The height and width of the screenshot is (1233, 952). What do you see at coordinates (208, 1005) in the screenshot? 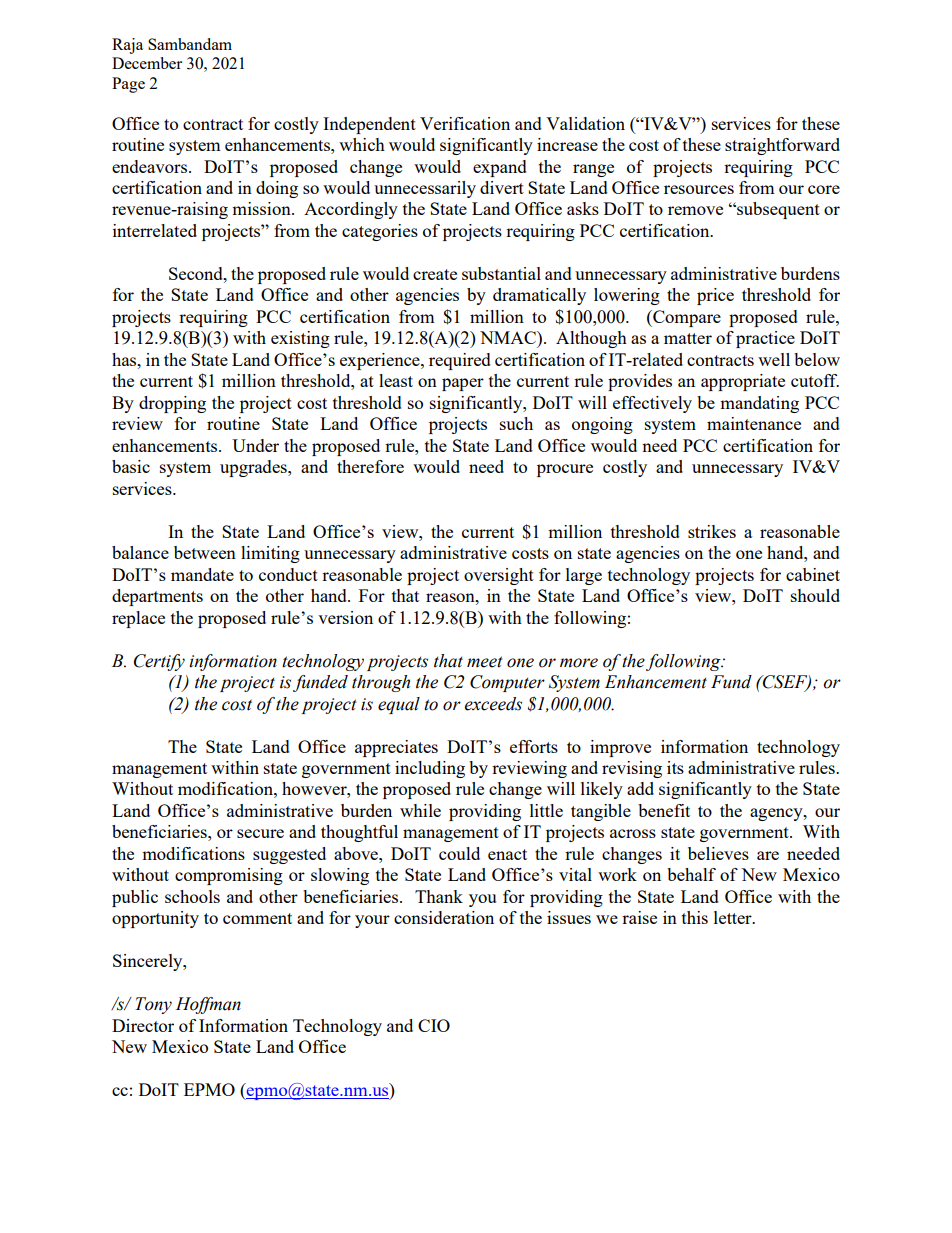
I see `Hoffman` at bounding box center [208, 1005].
